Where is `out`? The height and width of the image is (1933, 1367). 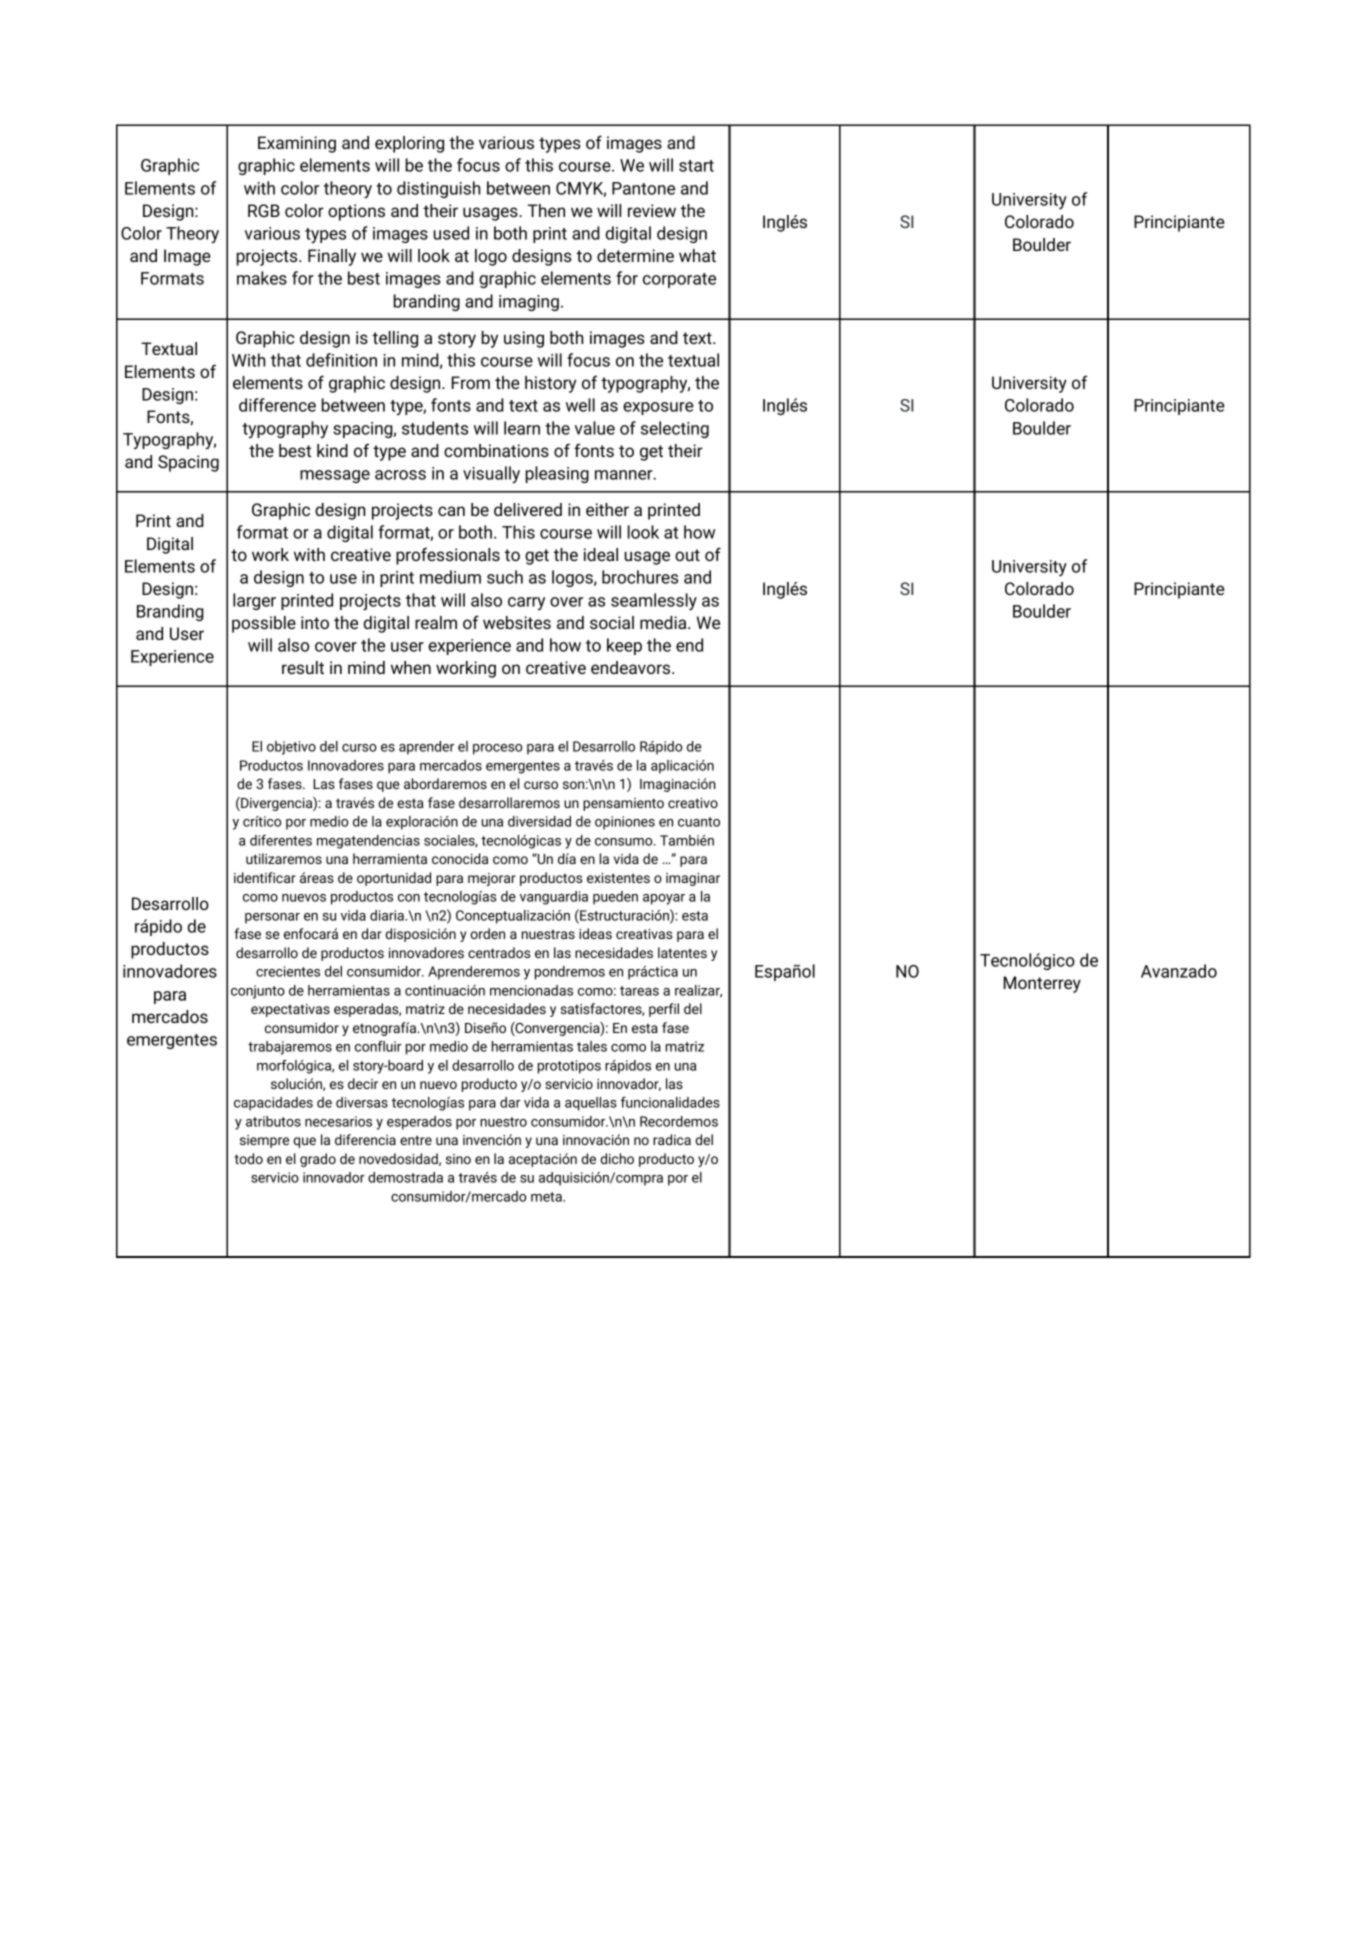
out is located at coordinates (687, 555).
